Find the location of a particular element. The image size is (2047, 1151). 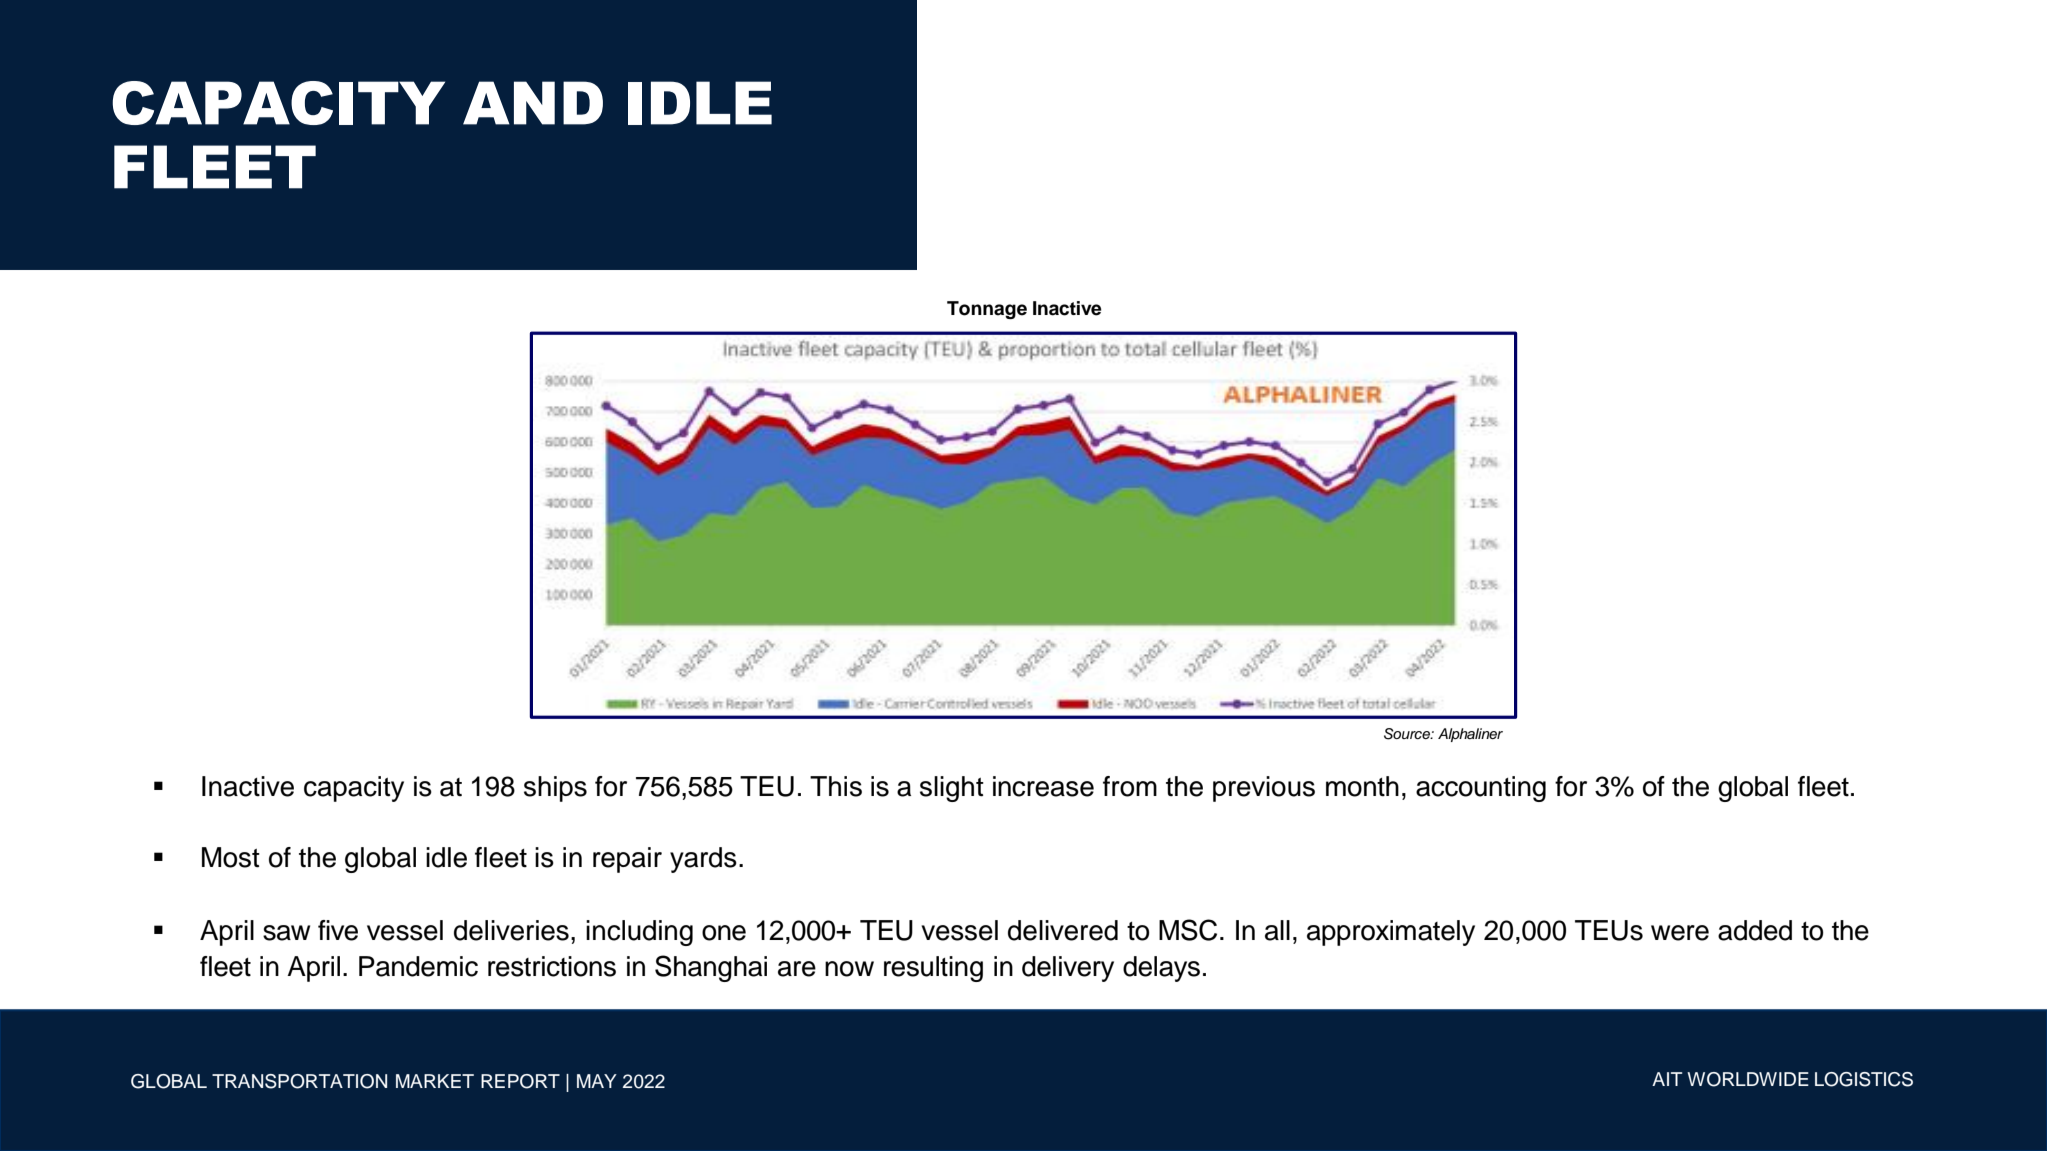

Source is located at coordinates (1408, 734).
